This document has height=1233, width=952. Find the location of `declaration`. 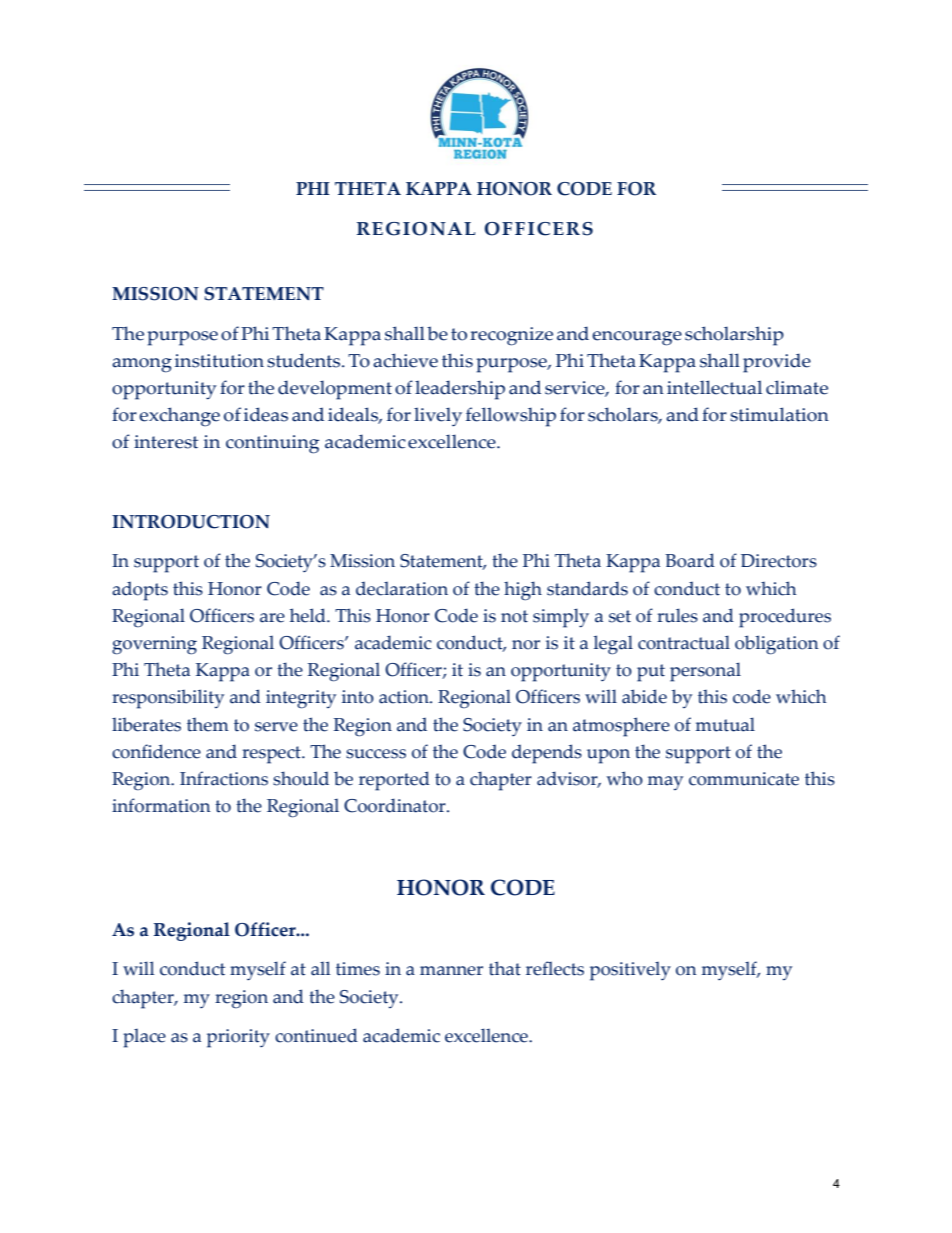

declaration is located at coordinates (402, 588).
